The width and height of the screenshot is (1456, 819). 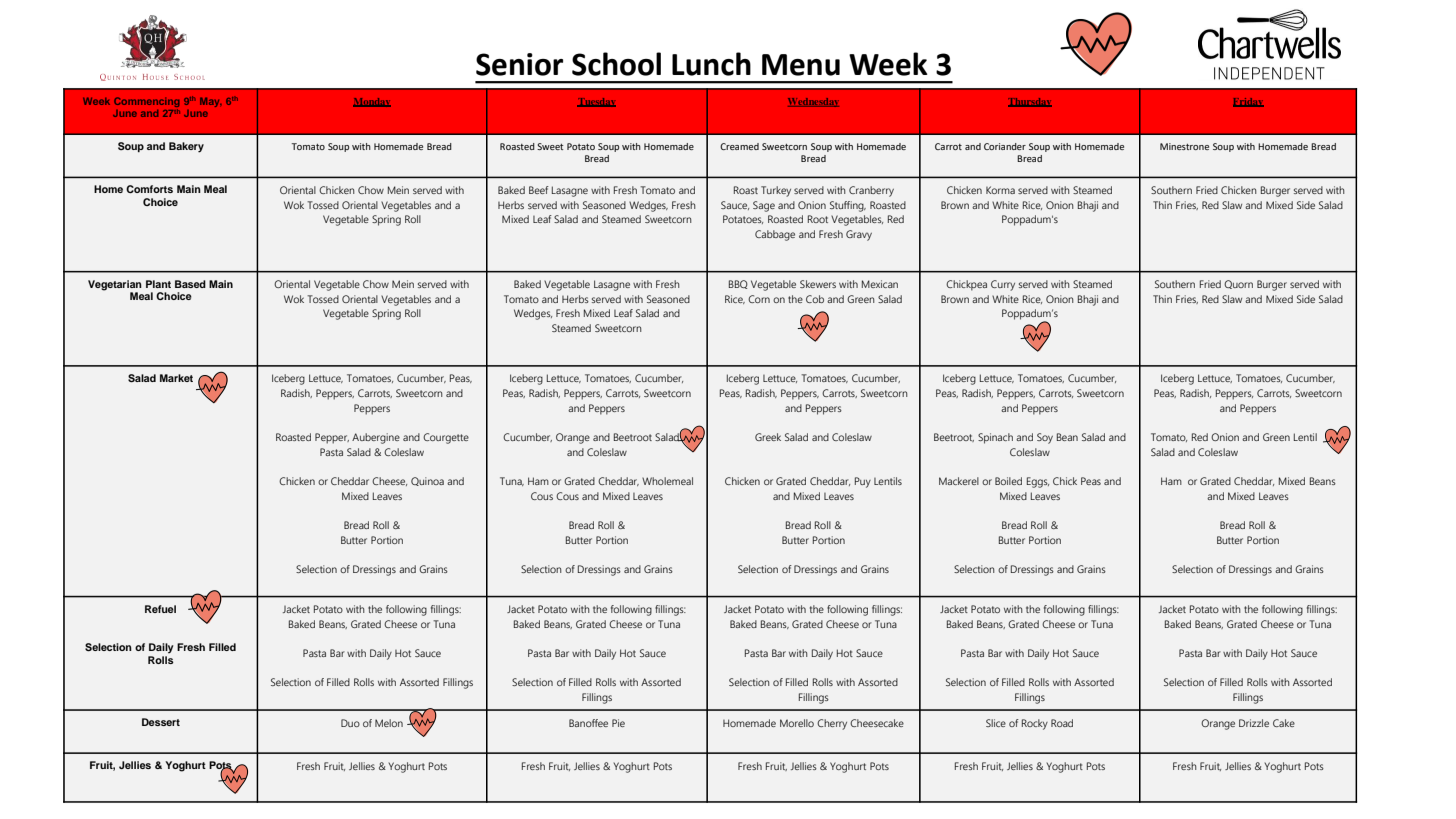 What do you see at coordinates (768, 437) in the screenshot?
I see `Greek` at bounding box center [768, 437].
